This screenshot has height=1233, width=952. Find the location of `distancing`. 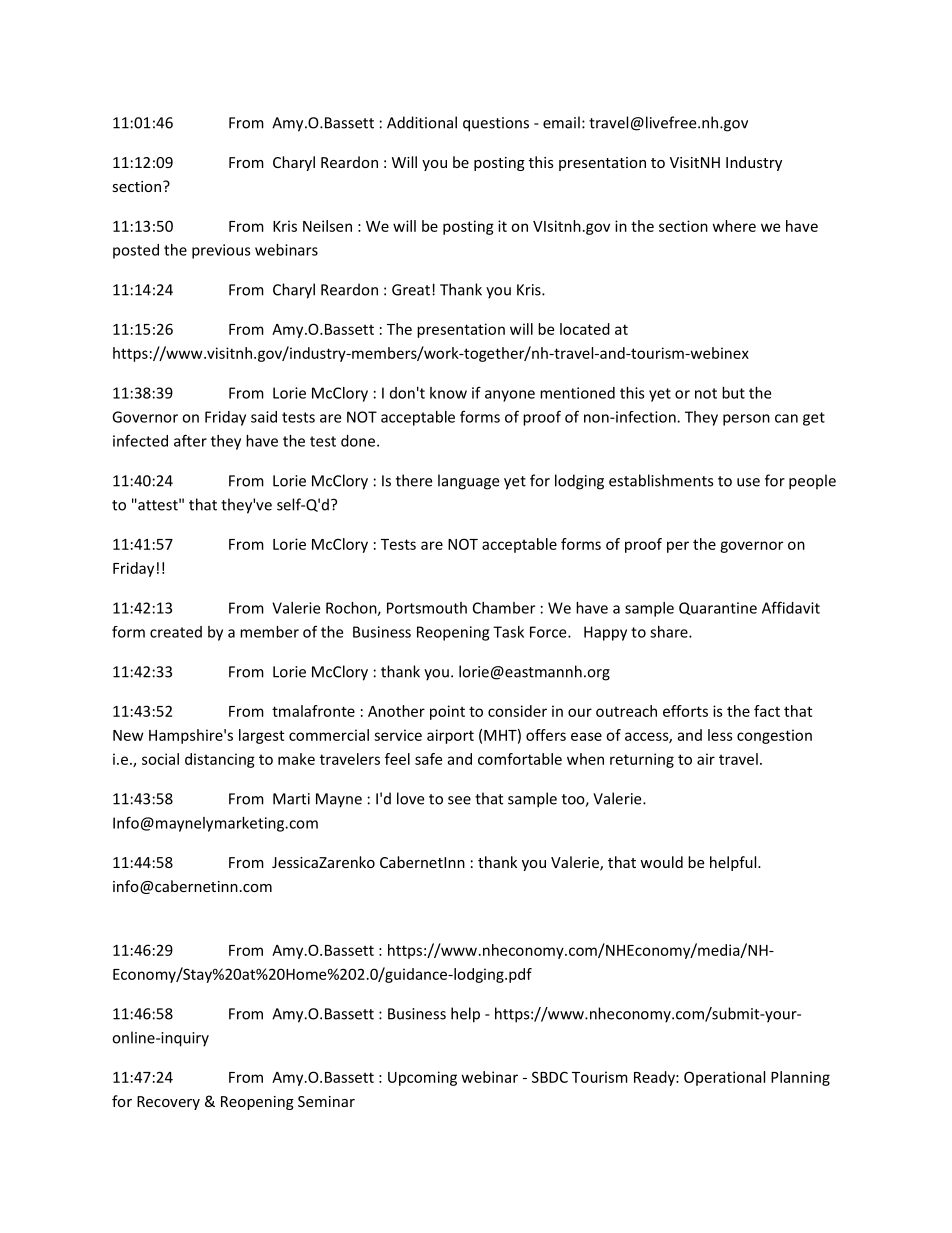

distancing is located at coordinates (220, 760).
